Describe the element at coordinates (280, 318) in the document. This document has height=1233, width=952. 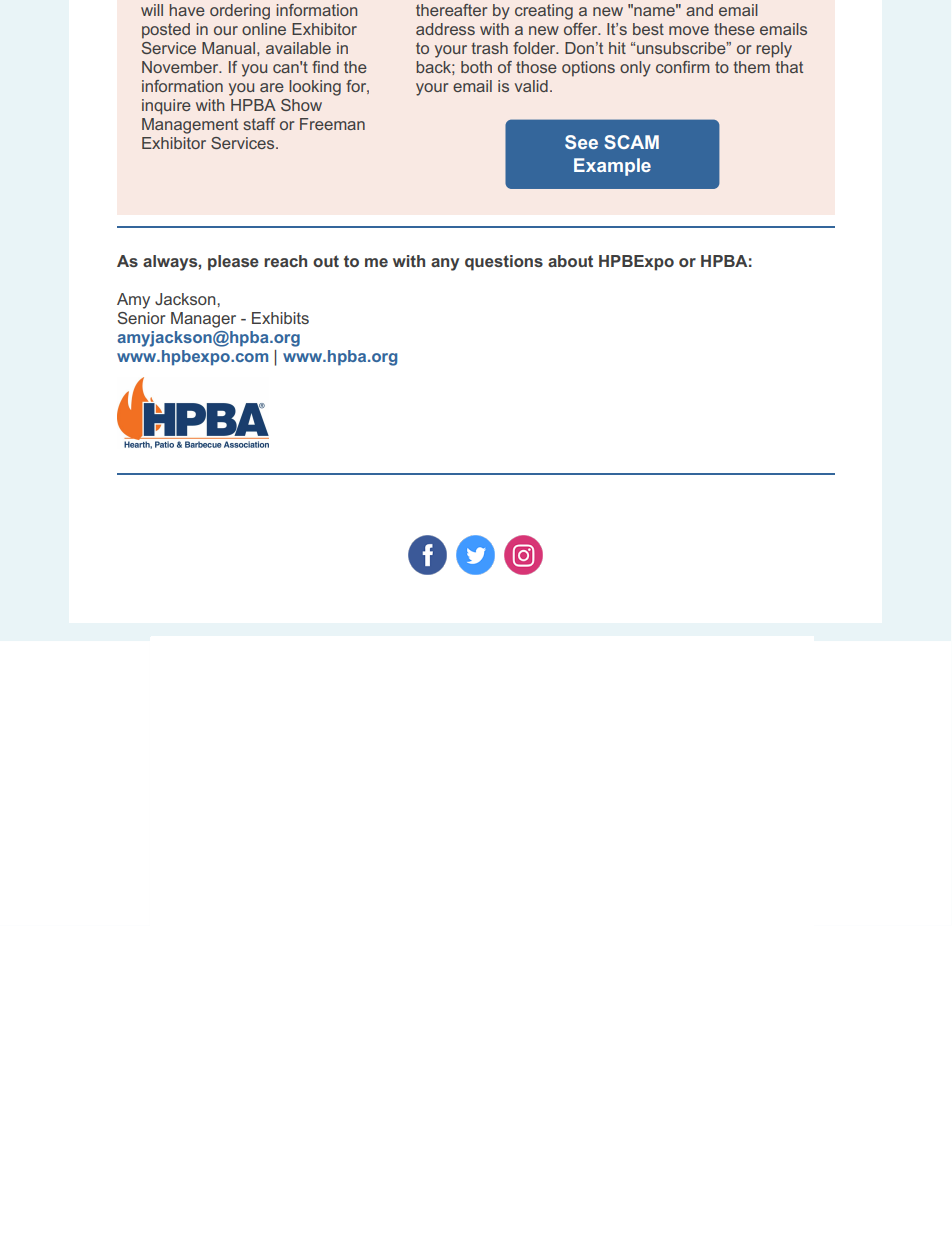
I see `Exhibits` at that location.
